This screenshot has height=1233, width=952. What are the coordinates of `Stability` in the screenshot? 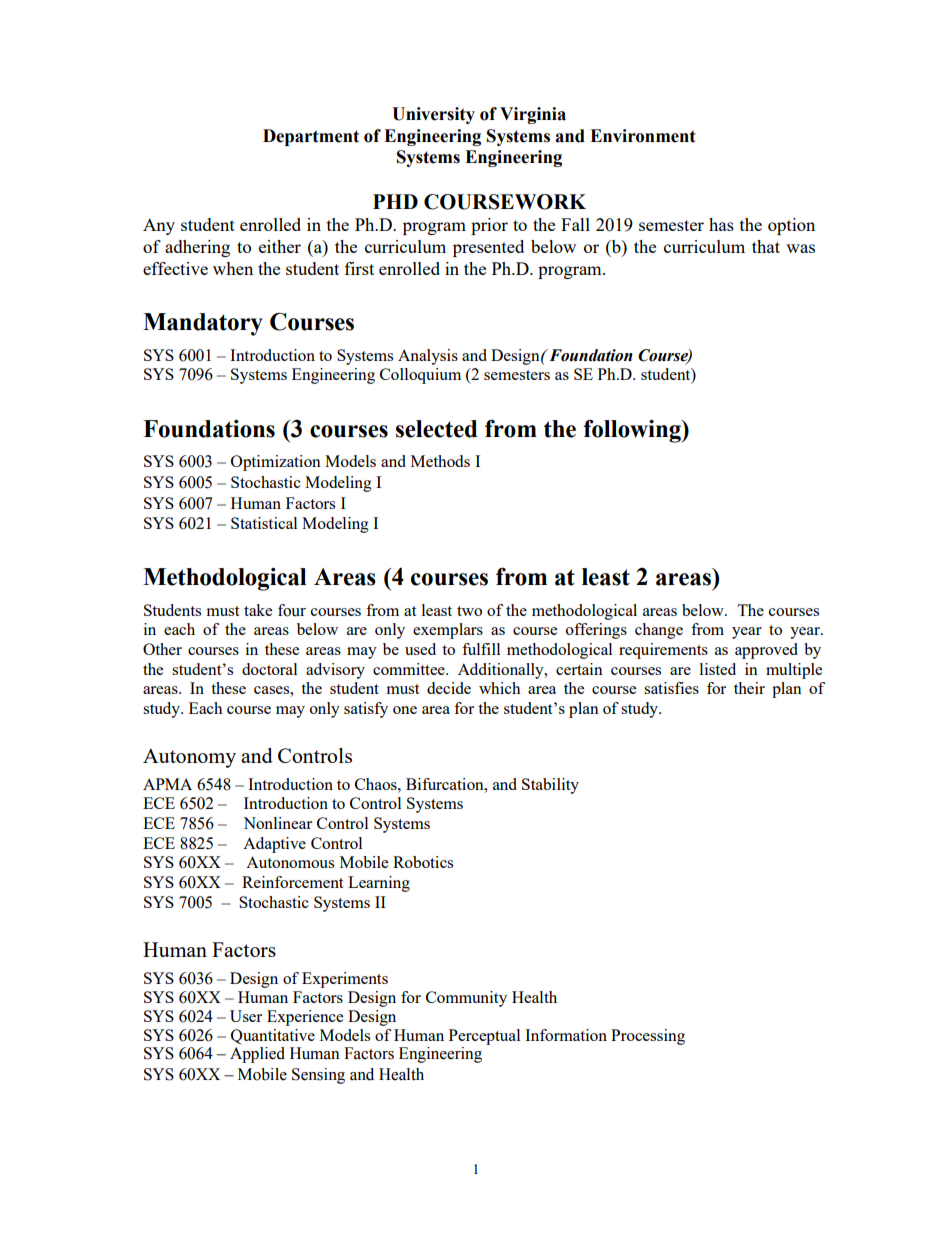 It's located at (550, 786).
